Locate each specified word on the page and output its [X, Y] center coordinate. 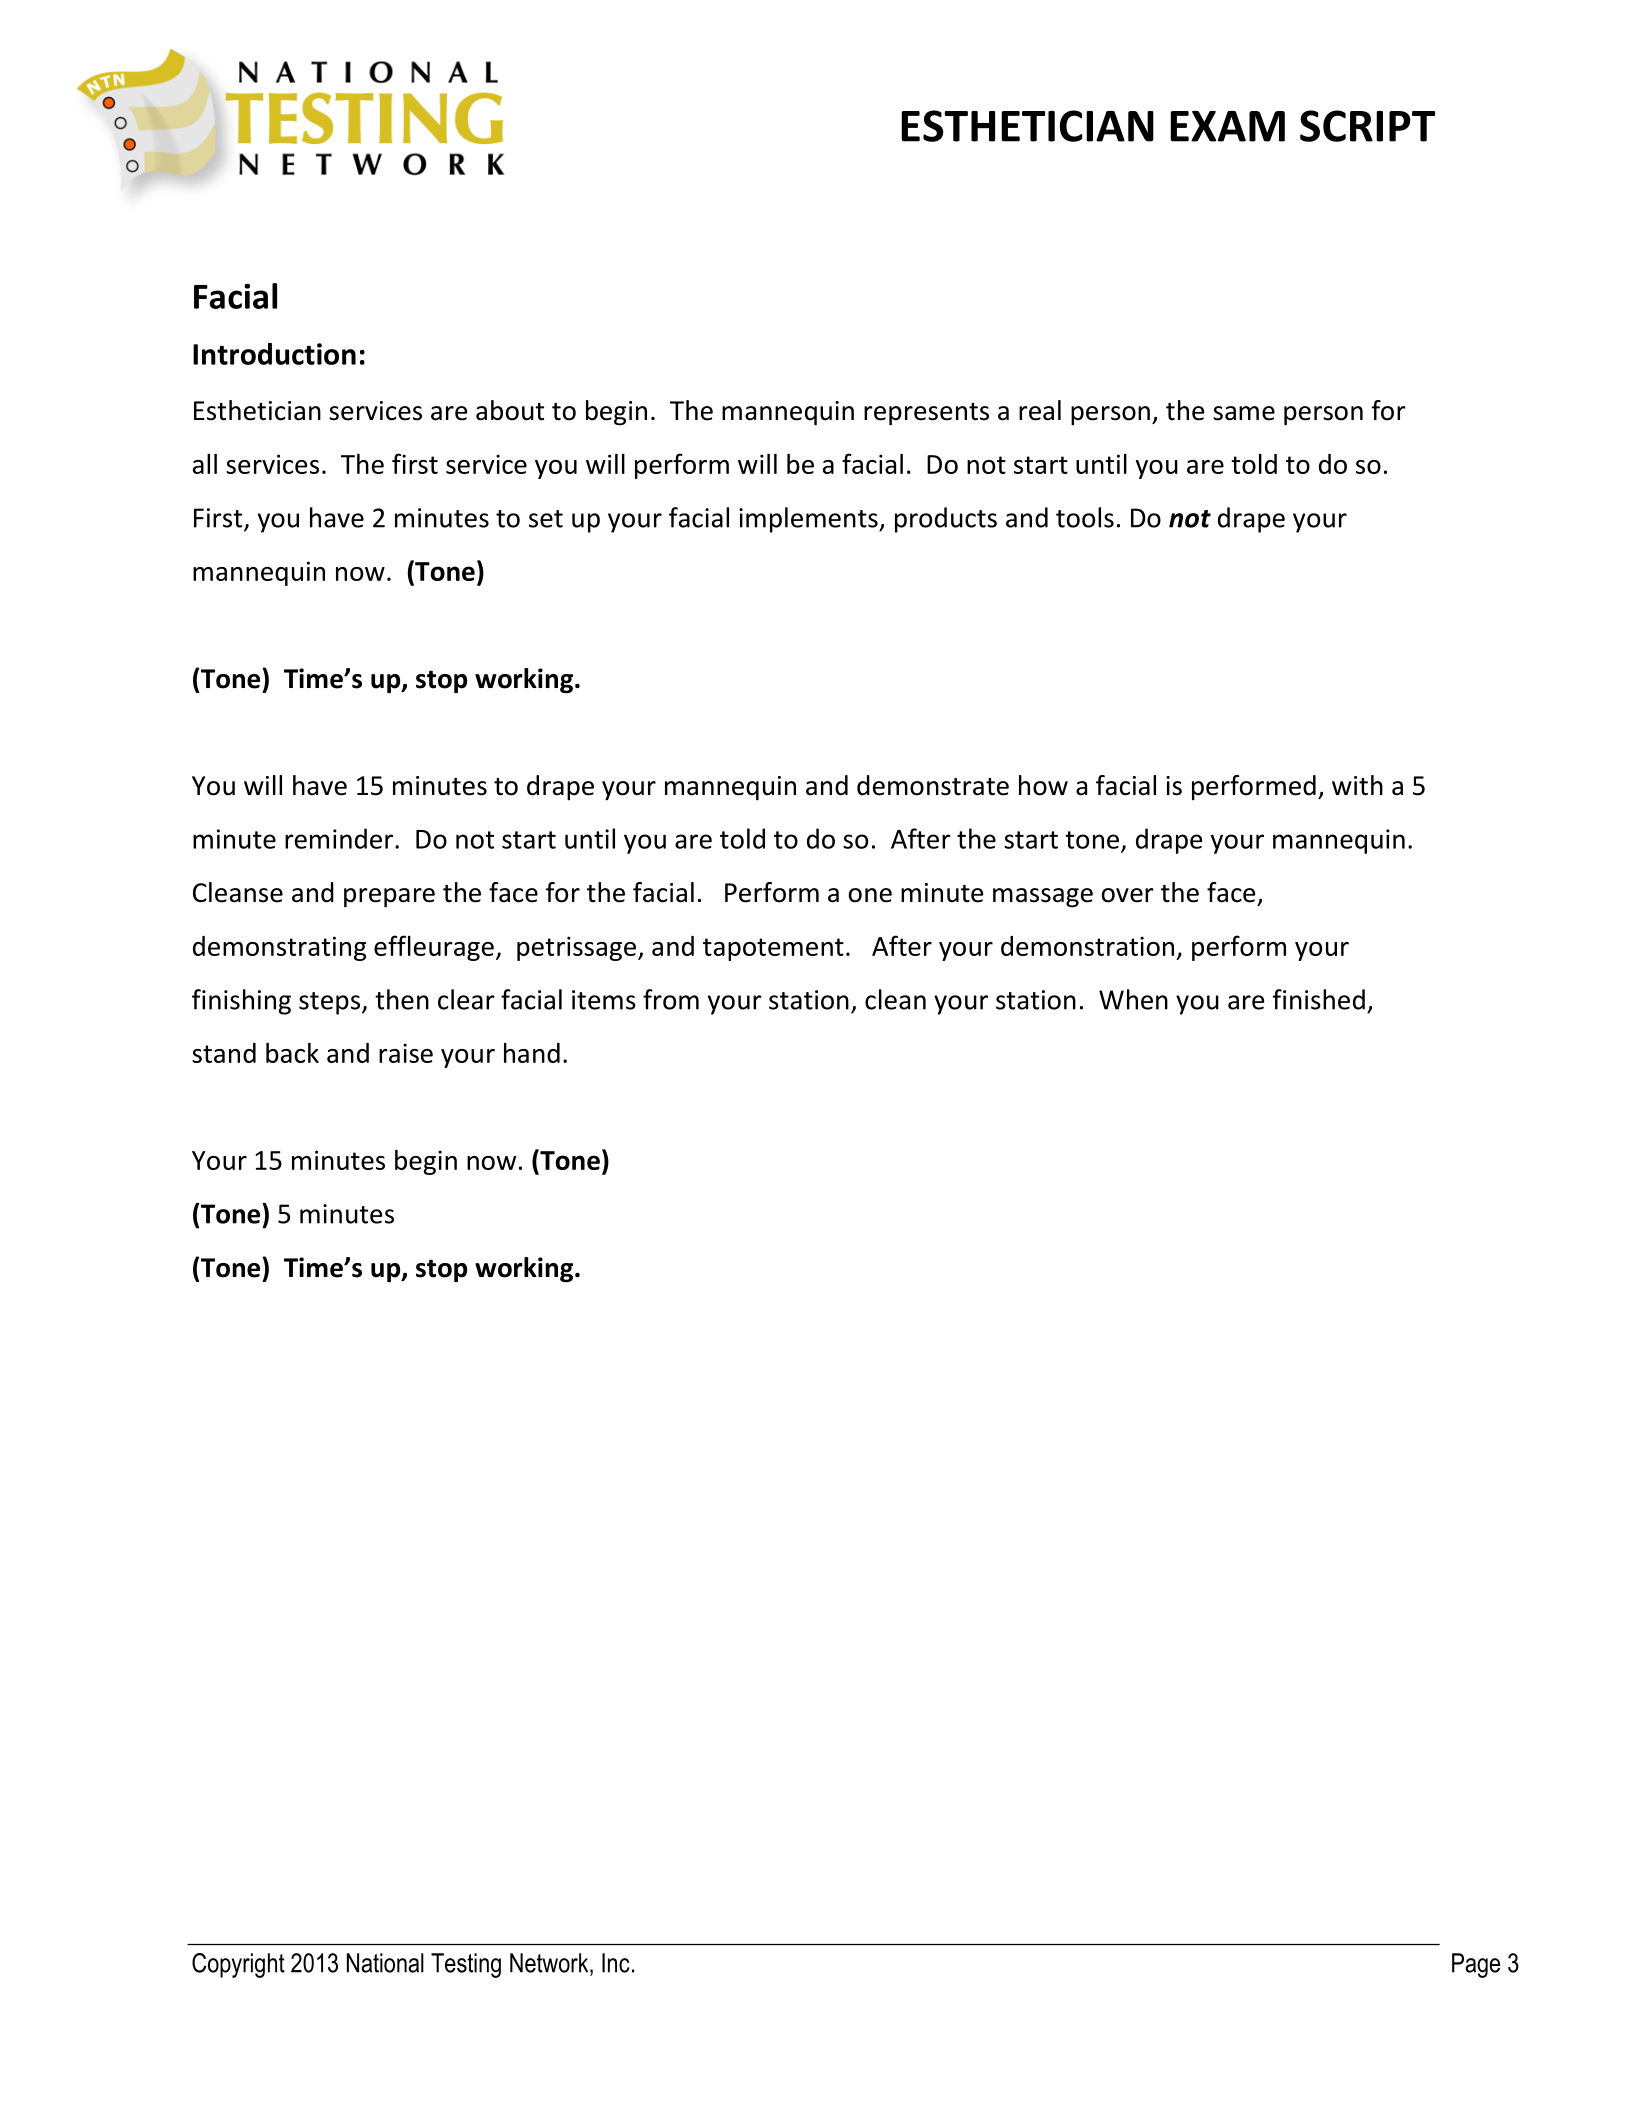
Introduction [274, 354]
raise [406, 1053]
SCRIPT [1367, 126]
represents [926, 414]
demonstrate [933, 785]
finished [1318, 999]
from [671, 999]
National [385, 1963]
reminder [340, 838]
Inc [616, 1963]
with [1357, 785]
